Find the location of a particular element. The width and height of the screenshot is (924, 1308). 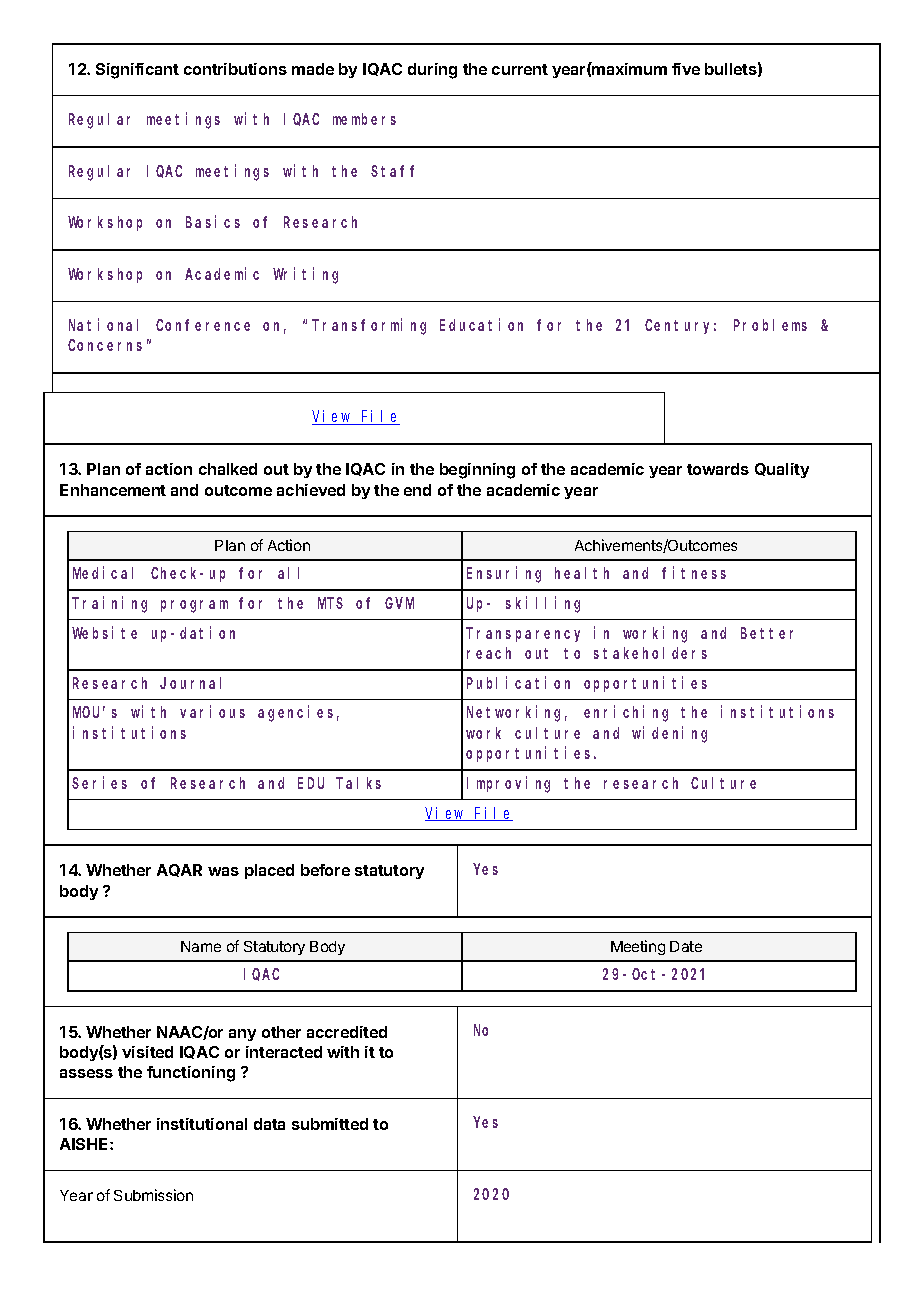

was is located at coordinates (223, 871).
